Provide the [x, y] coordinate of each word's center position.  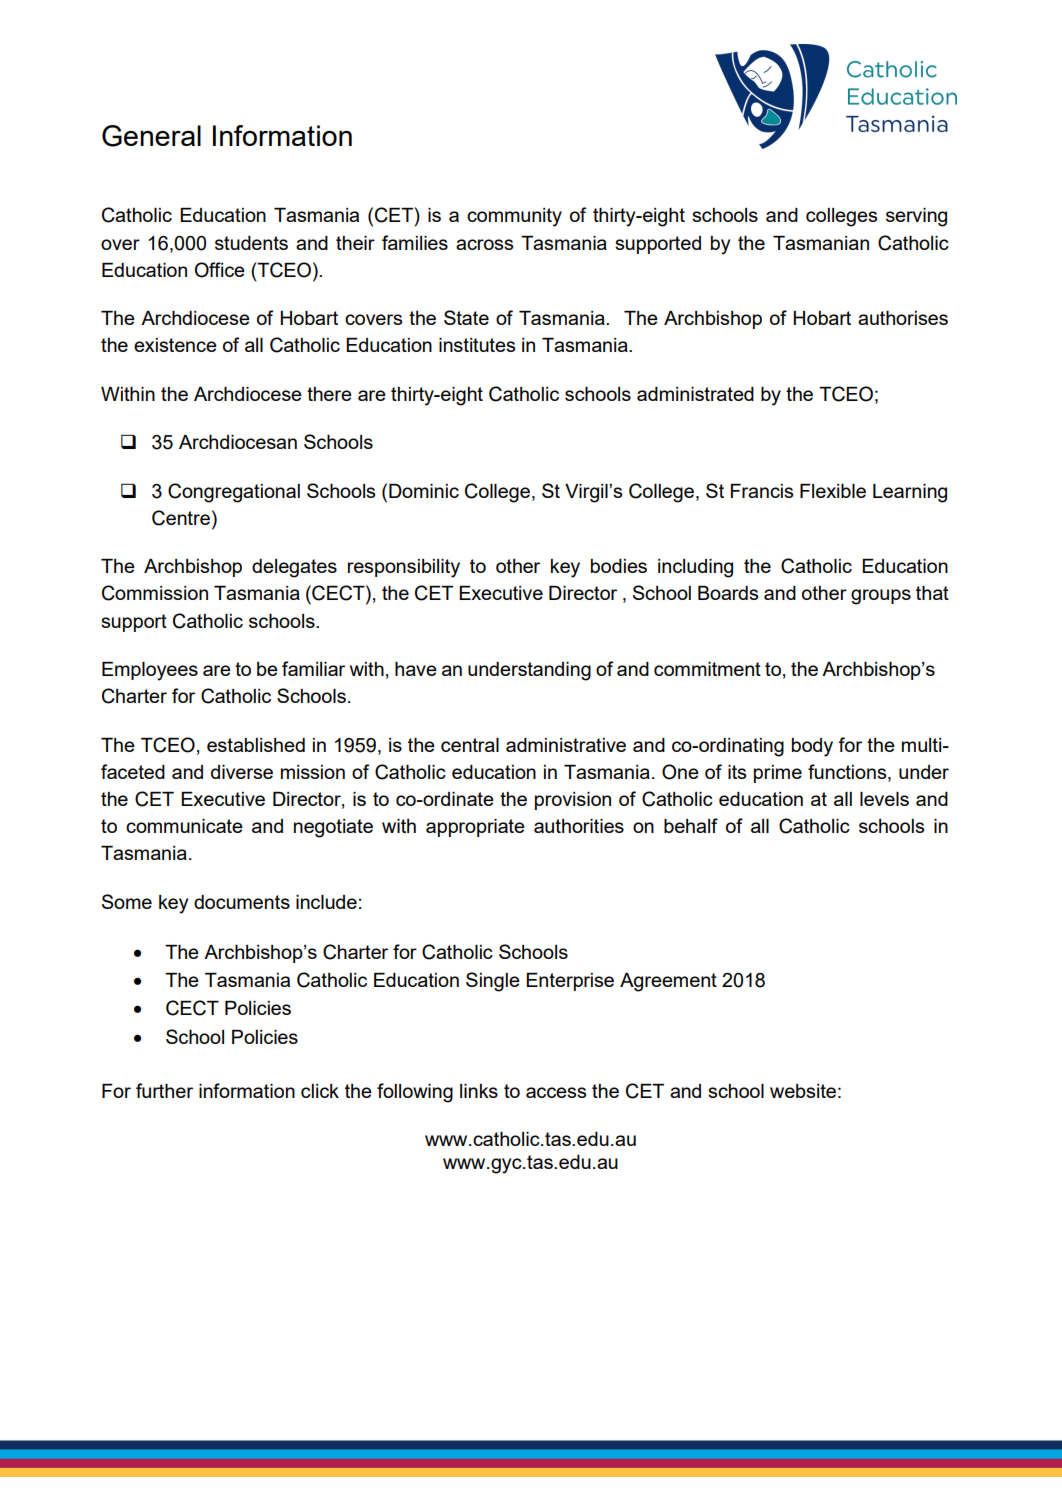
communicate [184, 826]
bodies [619, 566]
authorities [579, 826]
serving [916, 217]
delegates [294, 568]
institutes [477, 345]
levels [884, 799]
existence [175, 345]
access [556, 1092]
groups [881, 597]
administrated [695, 394]
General [151, 136]
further [164, 1090]
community [514, 217]
